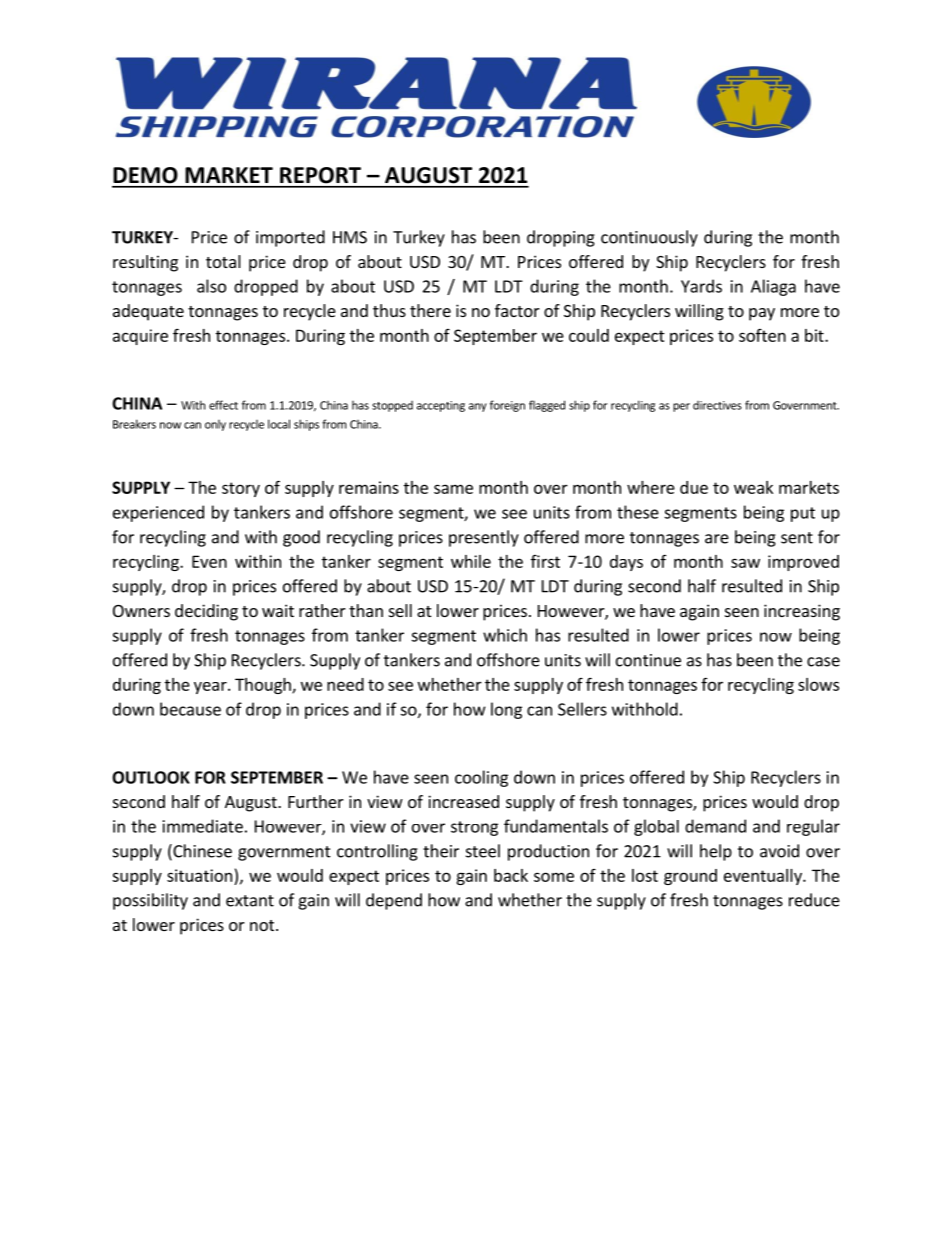 The width and height of the page is (952, 1233). I want to click on any, so click(478, 407).
